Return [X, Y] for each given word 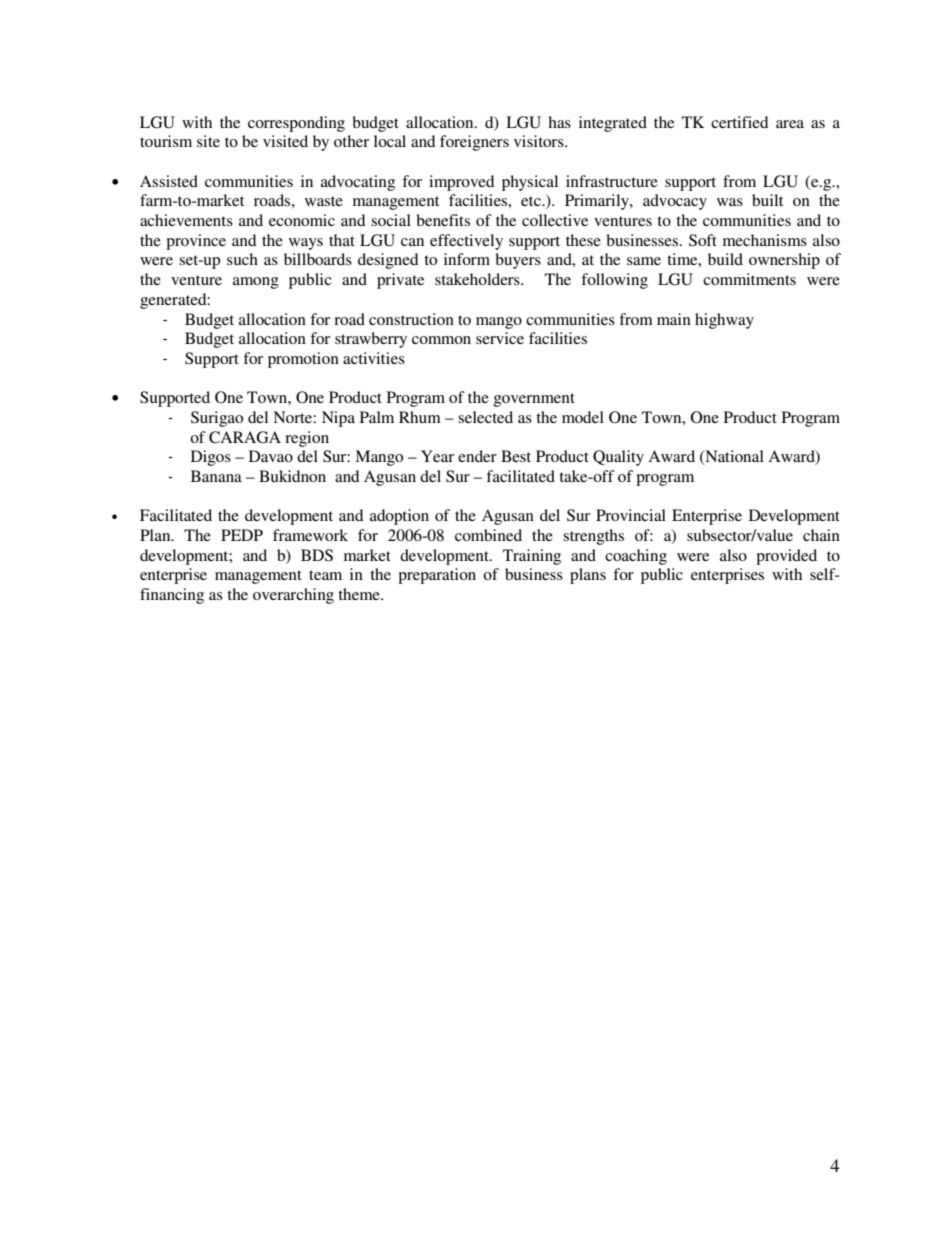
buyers [518, 261]
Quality [618, 458]
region [307, 439]
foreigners [474, 143]
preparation [437, 576]
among [256, 283]
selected [485, 417]
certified [739, 122]
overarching [293, 596]
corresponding [296, 124]
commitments [749, 279]
